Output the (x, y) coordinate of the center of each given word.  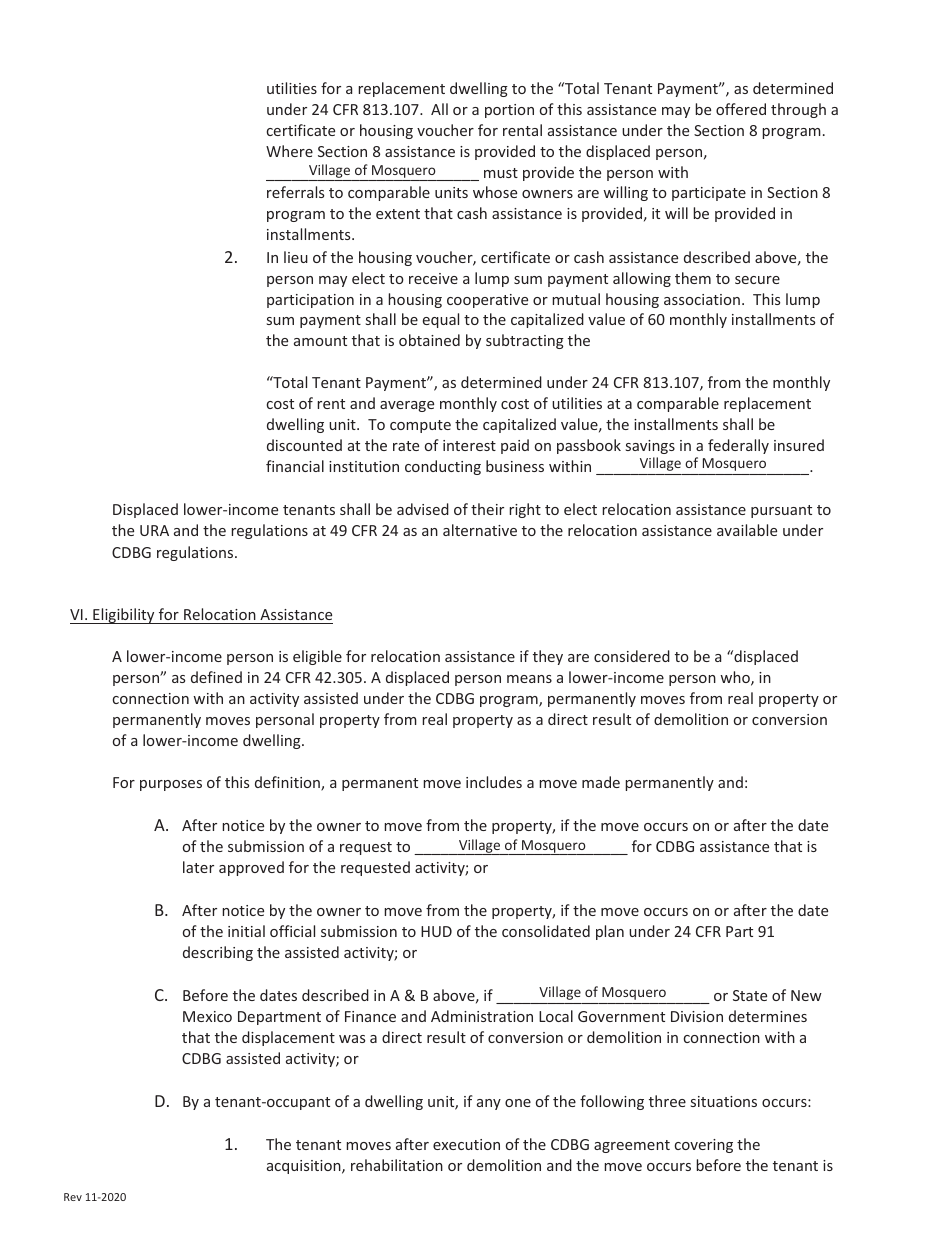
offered (741, 109)
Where (289, 151)
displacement (288, 1038)
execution (466, 1144)
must (501, 173)
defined (216, 677)
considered (632, 656)
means (529, 679)
